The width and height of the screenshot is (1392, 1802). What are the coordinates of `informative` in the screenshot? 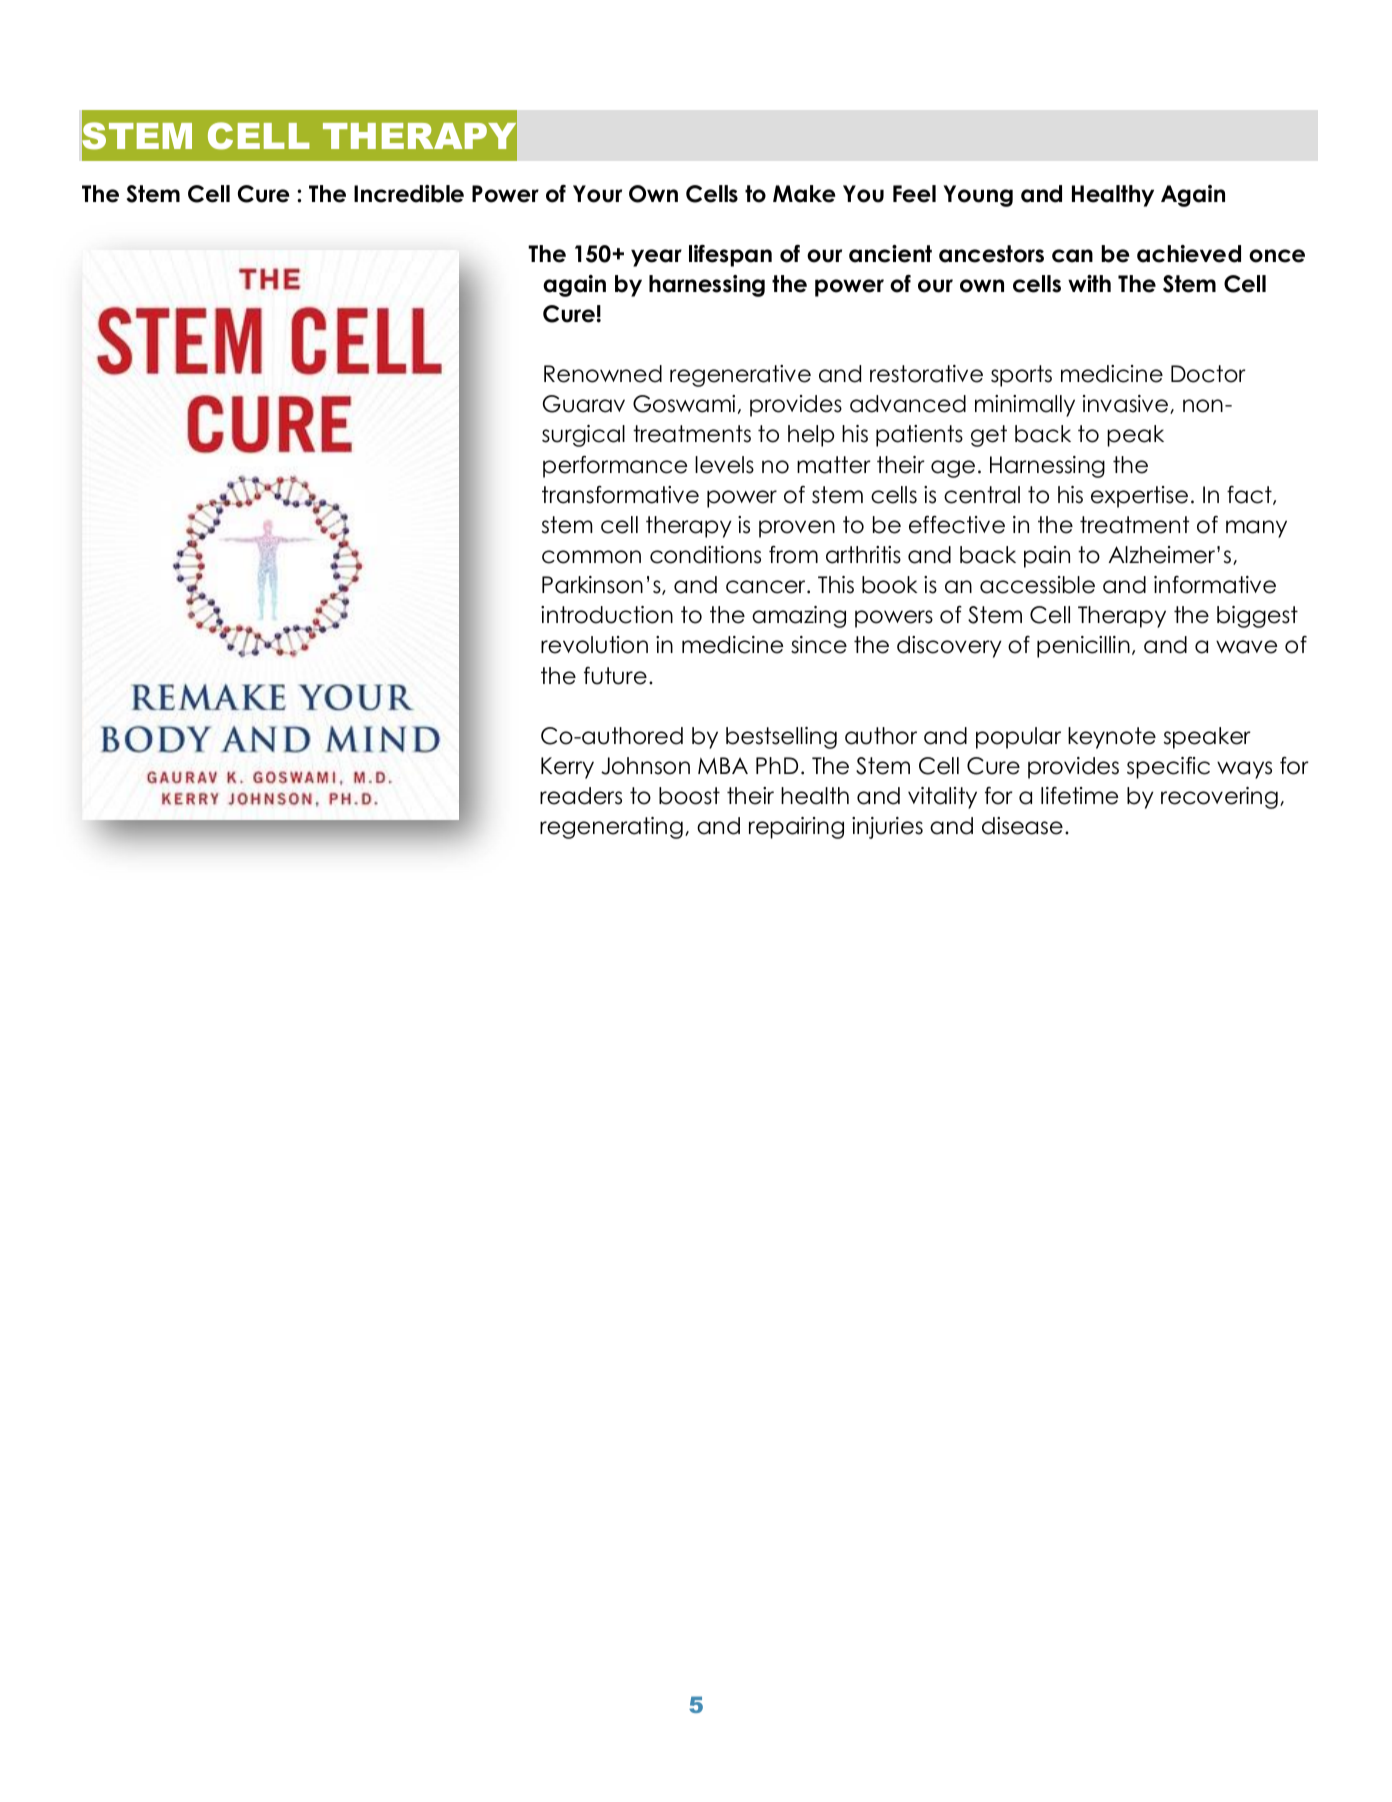 It's located at (1215, 585).
